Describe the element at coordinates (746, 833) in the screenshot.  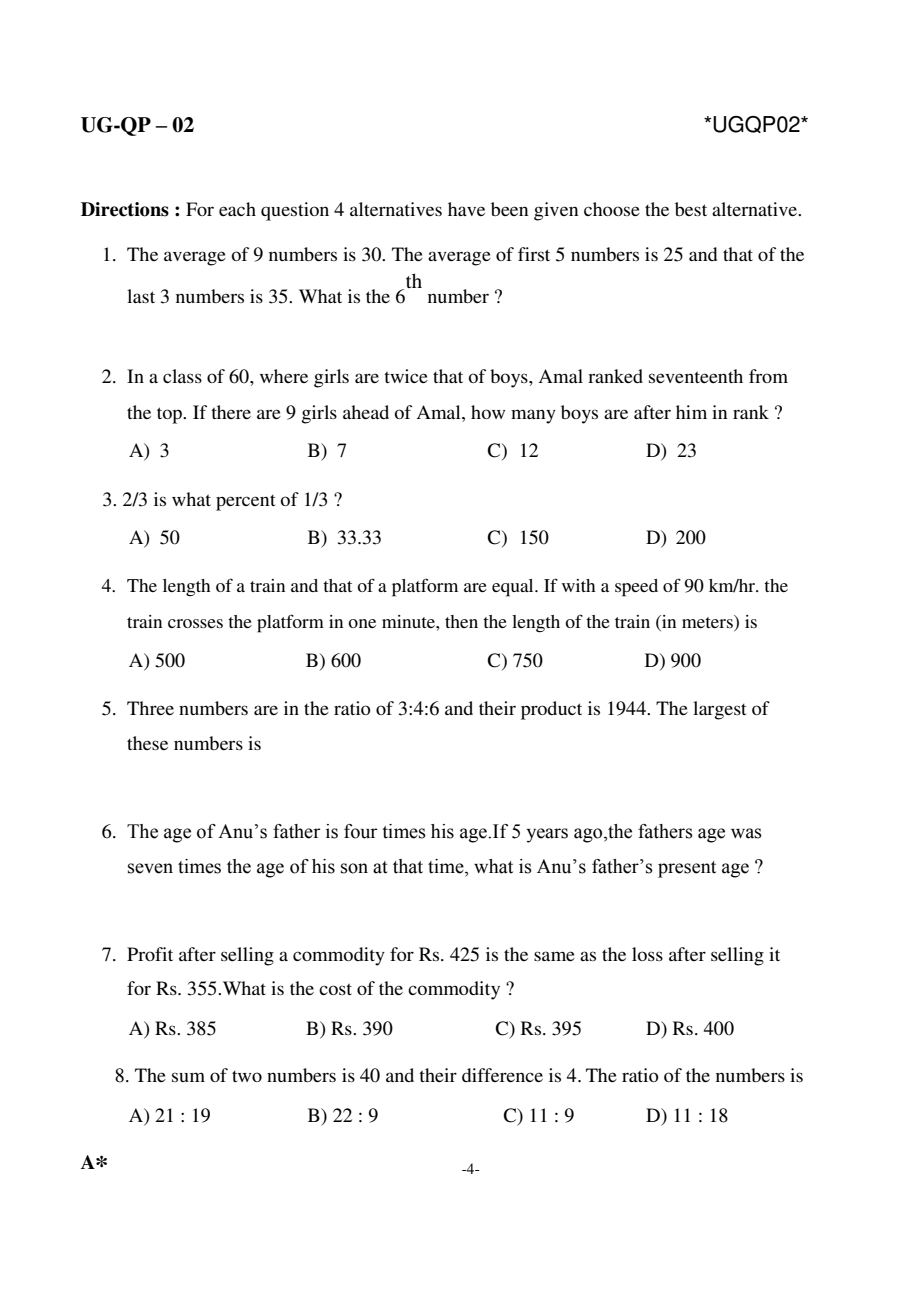
I see `was` at that location.
